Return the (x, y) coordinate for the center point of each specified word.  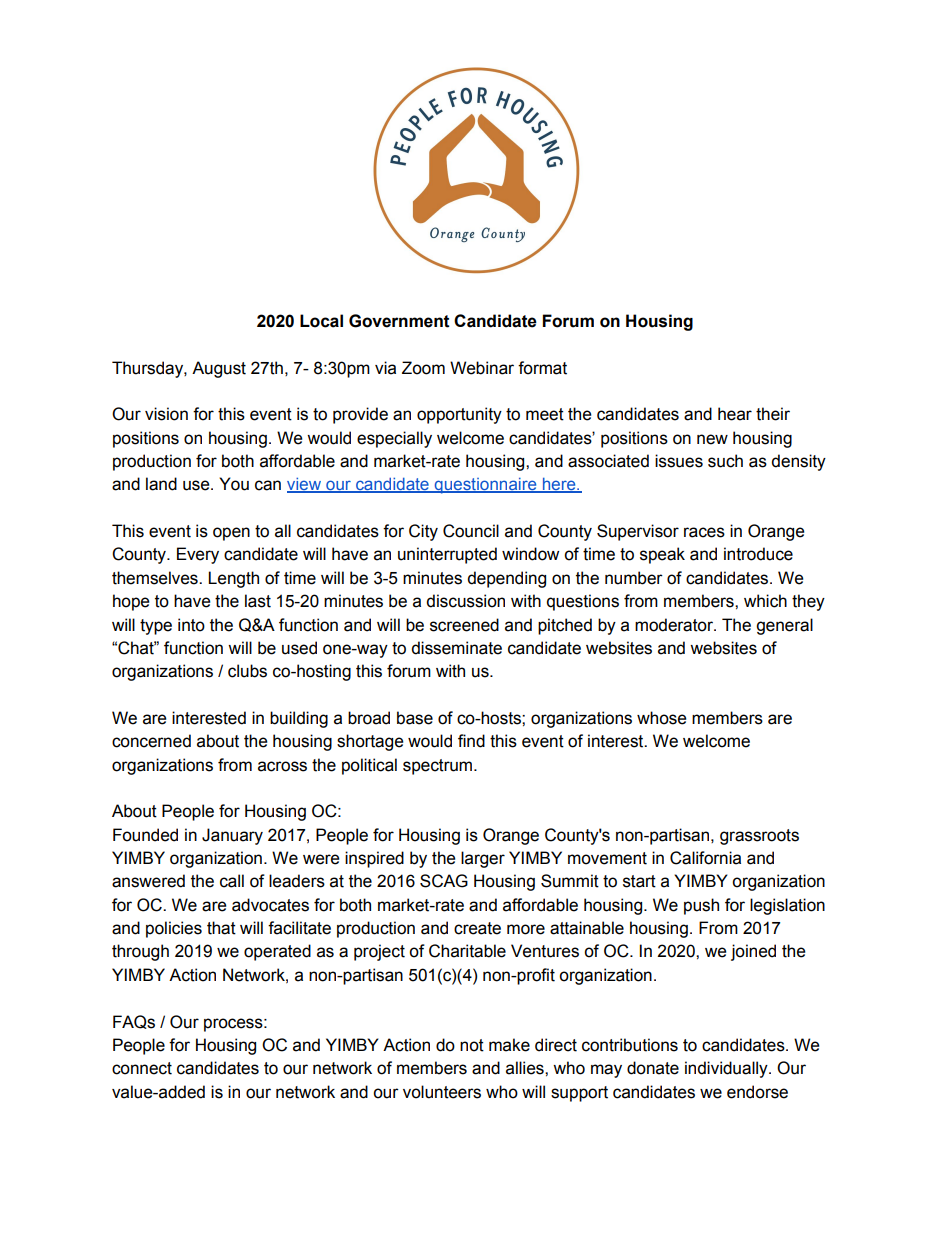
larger (483, 859)
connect (142, 1068)
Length (233, 579)
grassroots (759, 837)
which (765, 601)
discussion (465, 601)
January (232, 836)
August (219, 369)
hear (735, 414)
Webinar (482, 368)
